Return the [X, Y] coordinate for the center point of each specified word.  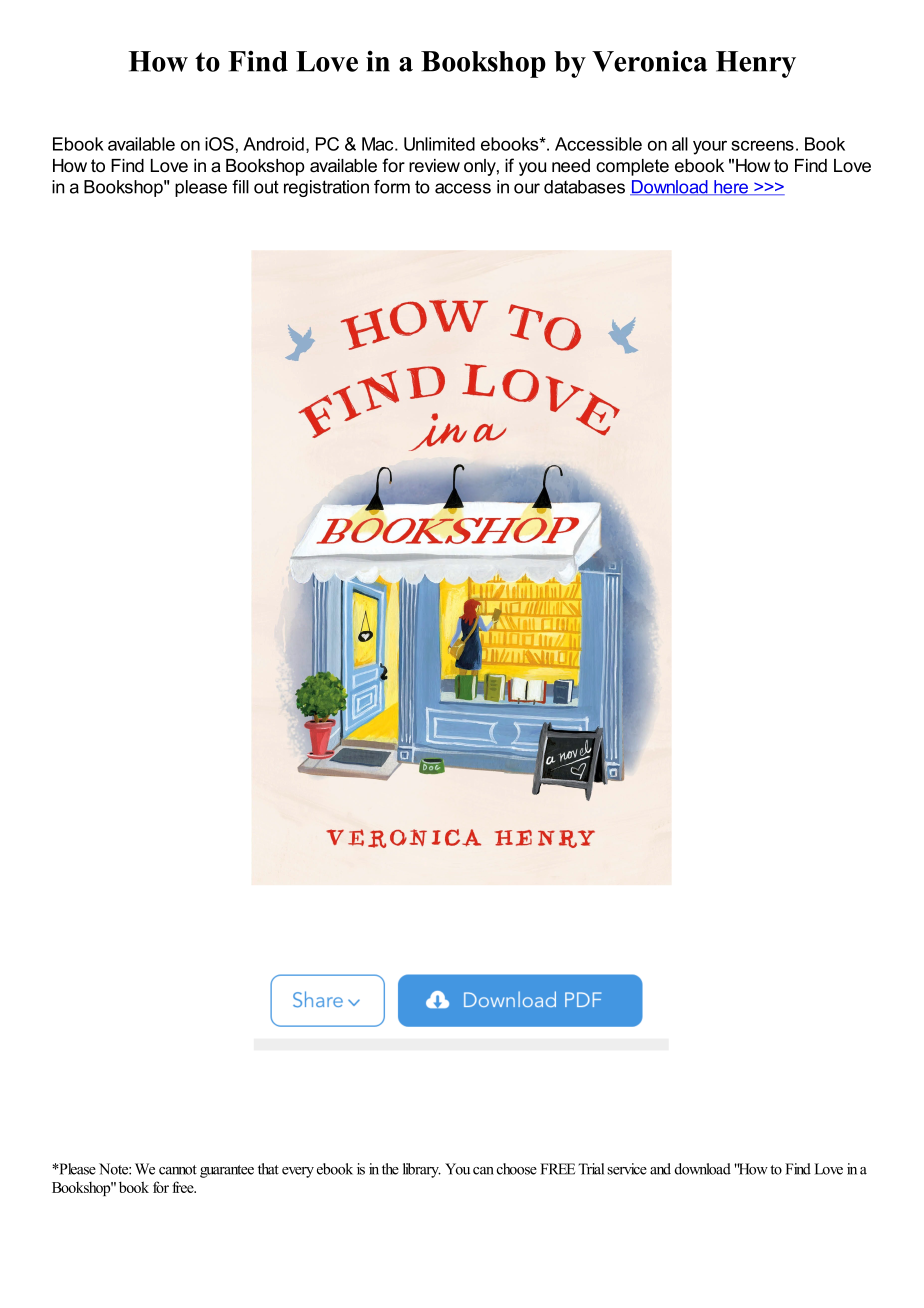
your [710, 147]
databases [584, 187]
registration [326, 188]
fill [240, 187]
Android [273, 144]
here [731, 187]
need [571, 166]
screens [762, 145]
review [434, 166]
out [266, 187]
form [392, 187]
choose [517, 1169]
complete [632, 167]
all [680, 144]
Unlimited [439, 144]
